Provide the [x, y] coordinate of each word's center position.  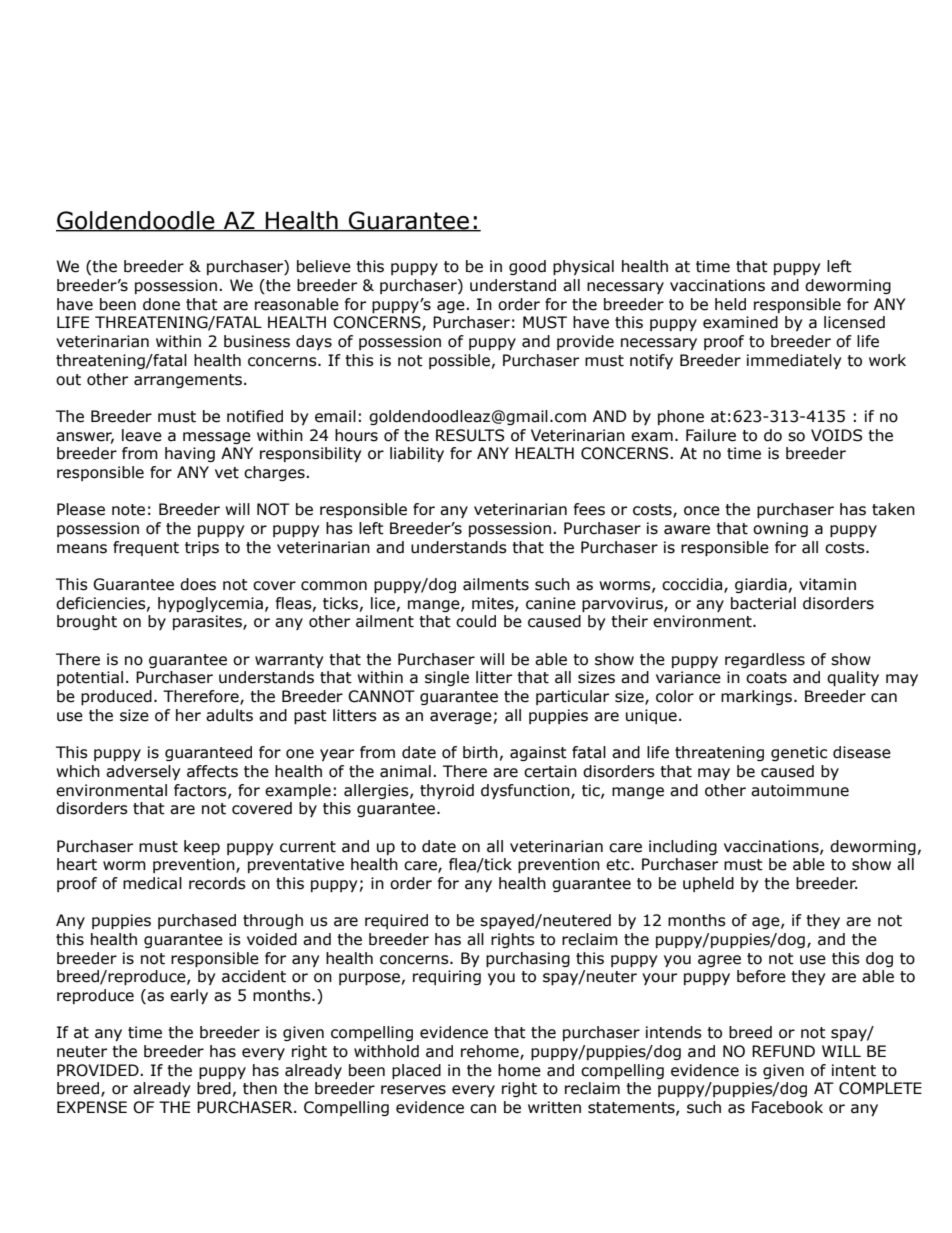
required [396, 921]
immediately [794, 361]
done [161, 304]
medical [152, 883]
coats [766, 678]
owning [780, 529]
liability [417, 454]
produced [116, 697]
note [128, 510]
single [447, 678]
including [683, 847]
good [527, 267]
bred [214, 1088]
